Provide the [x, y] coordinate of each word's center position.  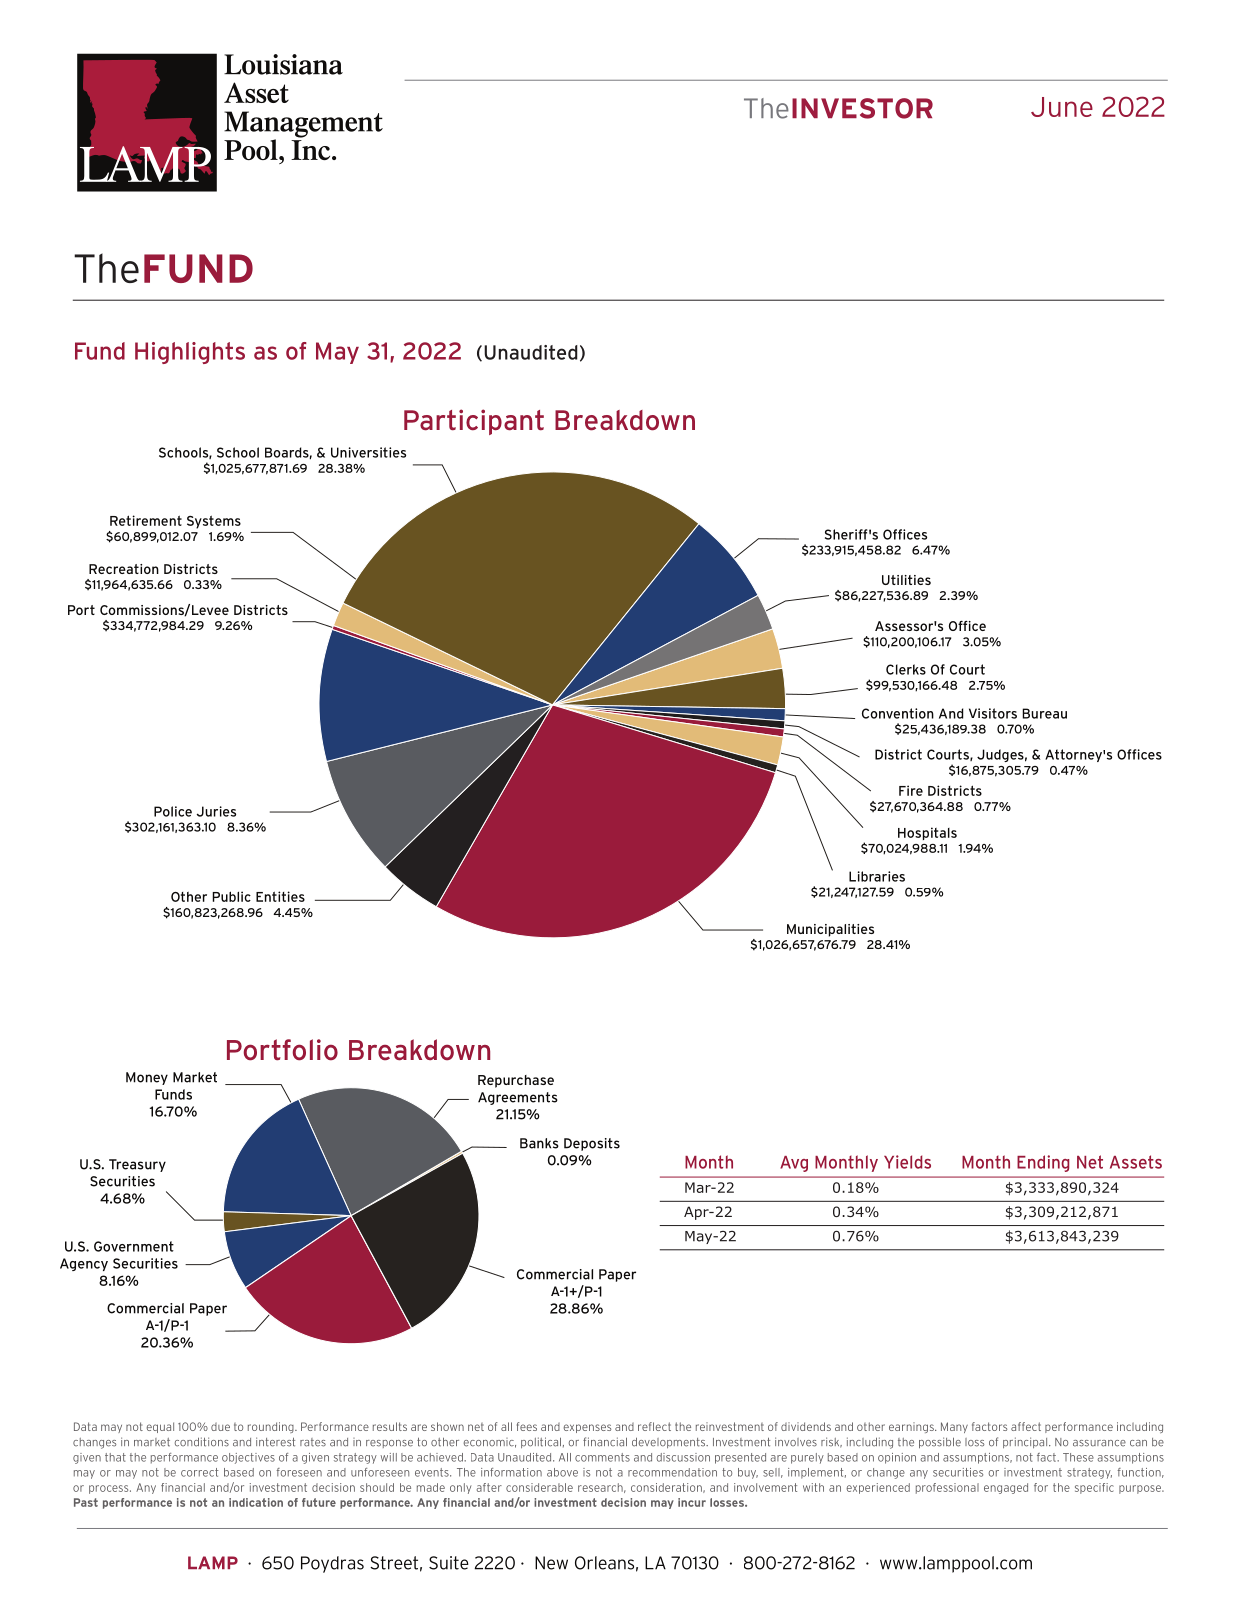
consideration [667, 1488]
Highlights [190, 353]
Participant [474, 422]
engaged [1006, 1488]
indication [256, 1502]
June [1062, 107]
